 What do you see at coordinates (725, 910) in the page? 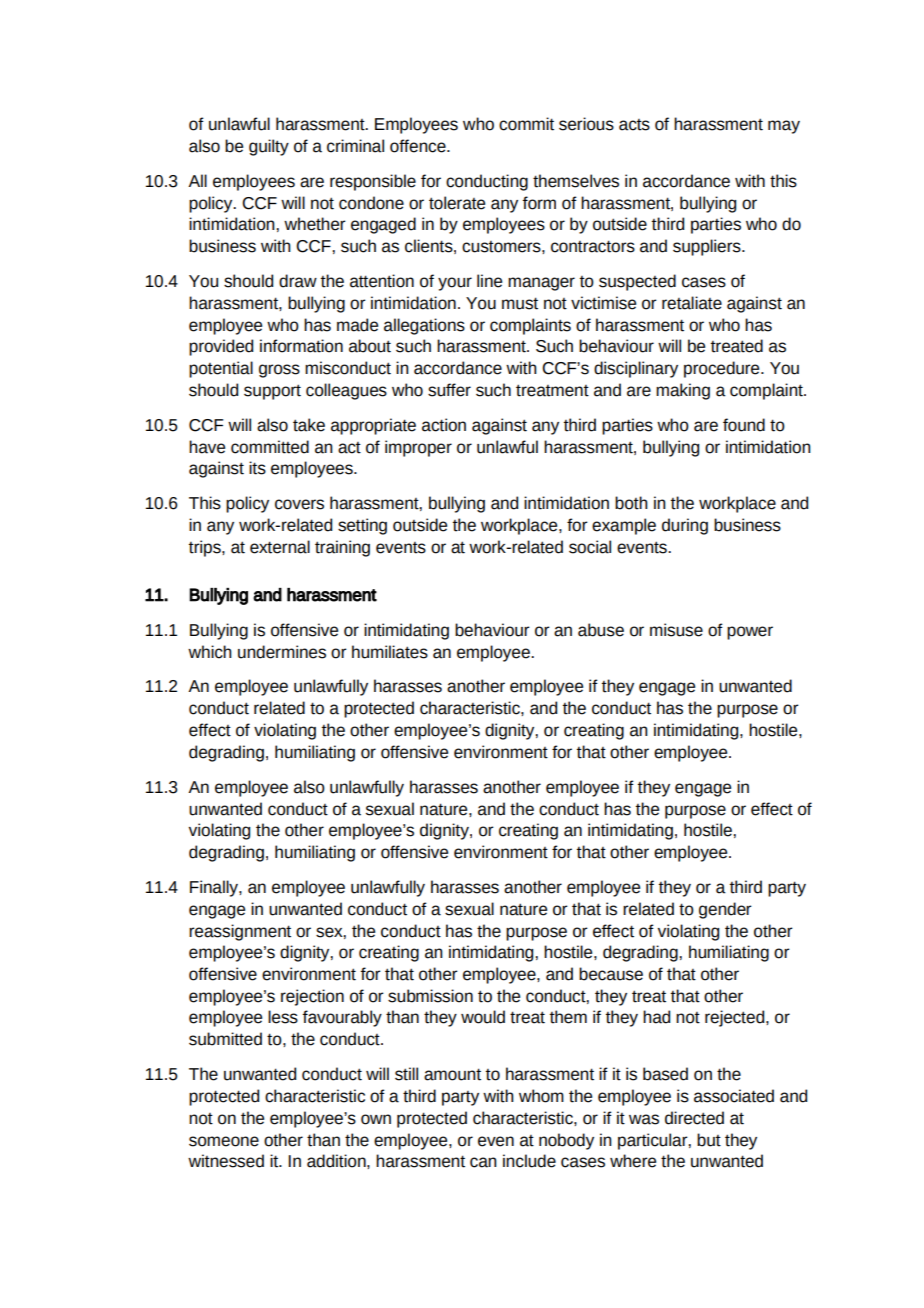
I see `gender` at bounding box center [725, 910].
